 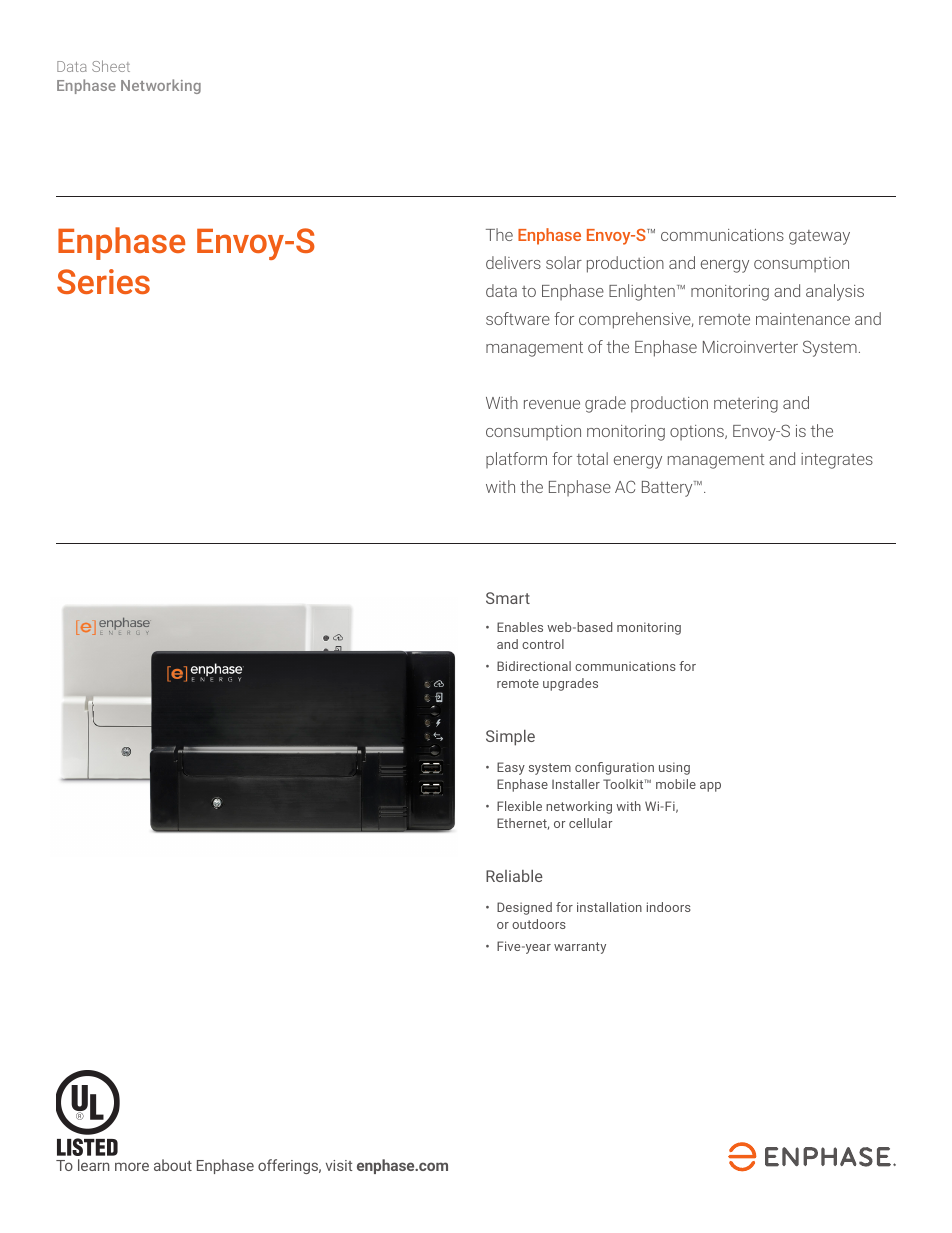 What do you see at coordinates (669, 907) in the screenshot?
I see `indoors` at bounding box center [669, 907].
